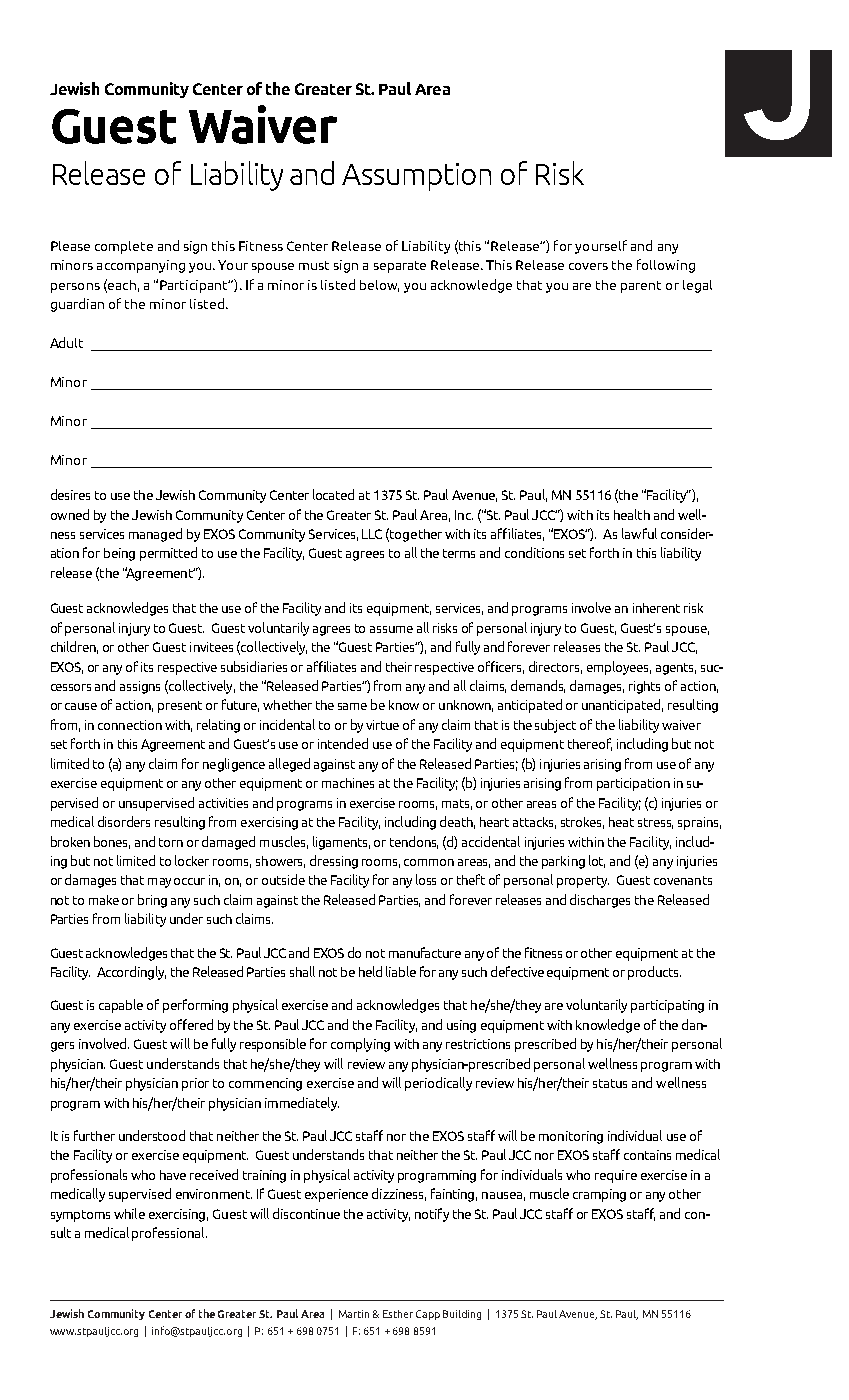 This screenshot has height=1400, width=849. Describe the element at coordinates (129, 1213) in the screenshot. I see `while` at that location.
